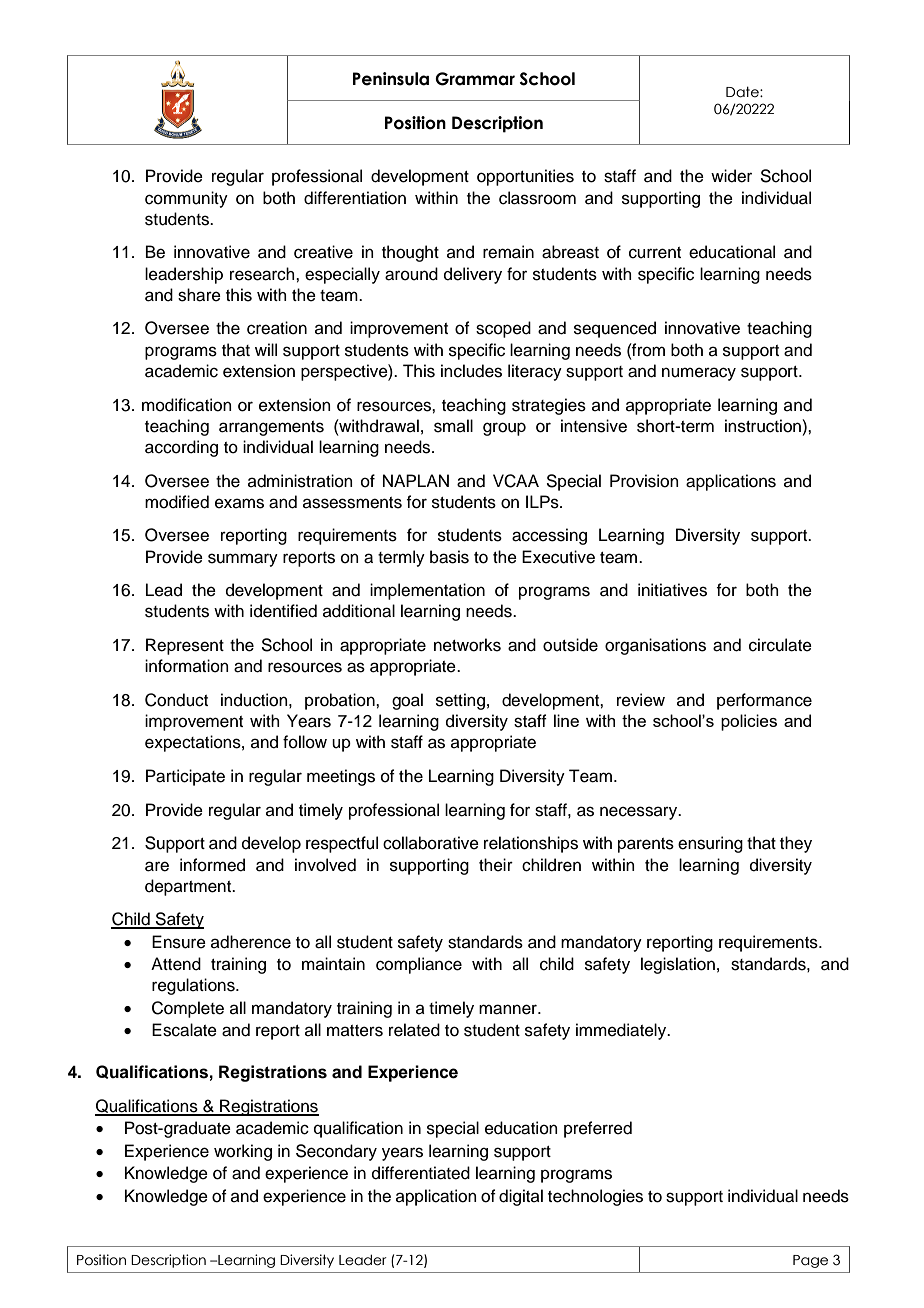 This screenshot has height=1308, width=924. I want to click on community, so click(186, 199).
